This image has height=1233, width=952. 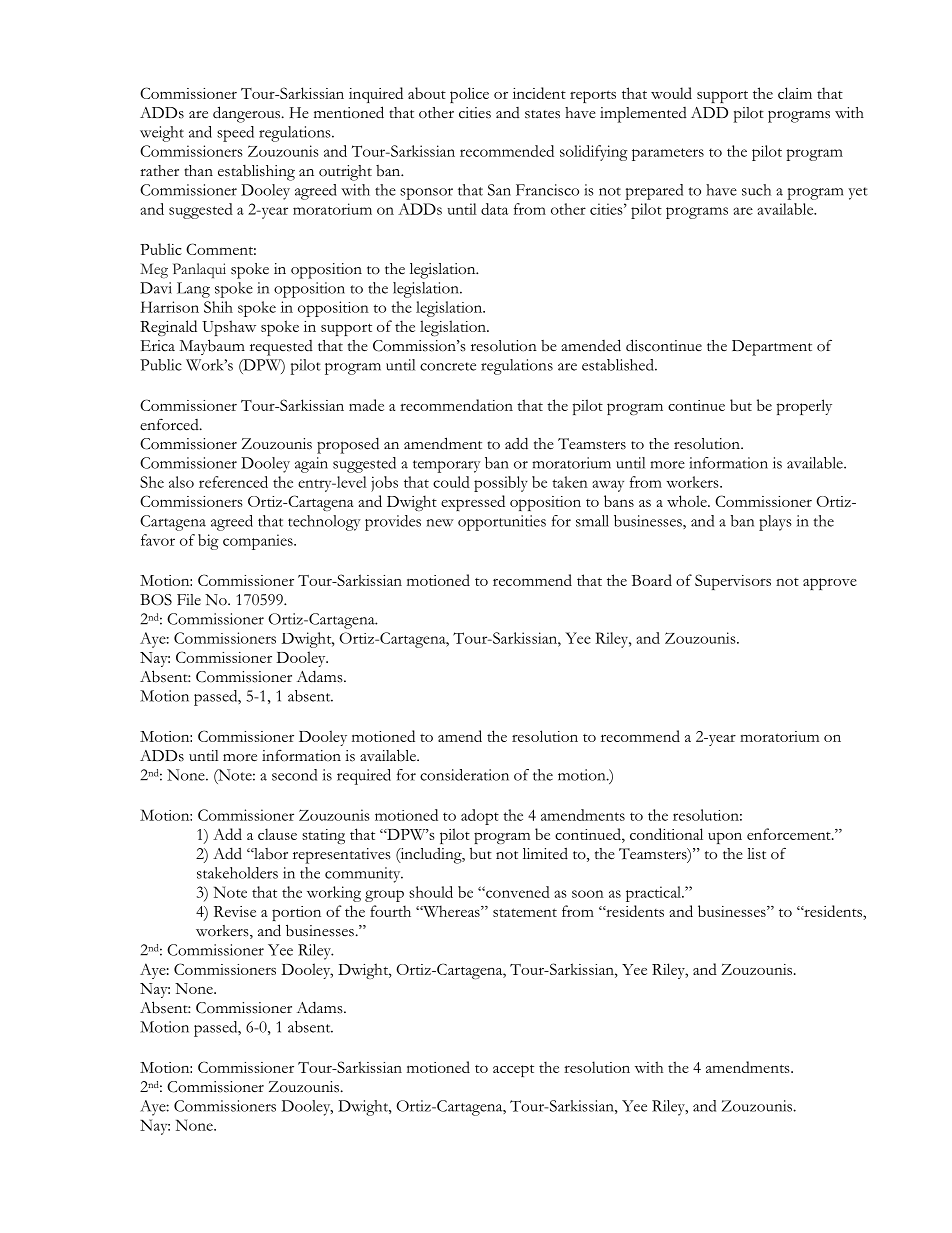 I want to click on dangerous, so click(x=246, y=114).
